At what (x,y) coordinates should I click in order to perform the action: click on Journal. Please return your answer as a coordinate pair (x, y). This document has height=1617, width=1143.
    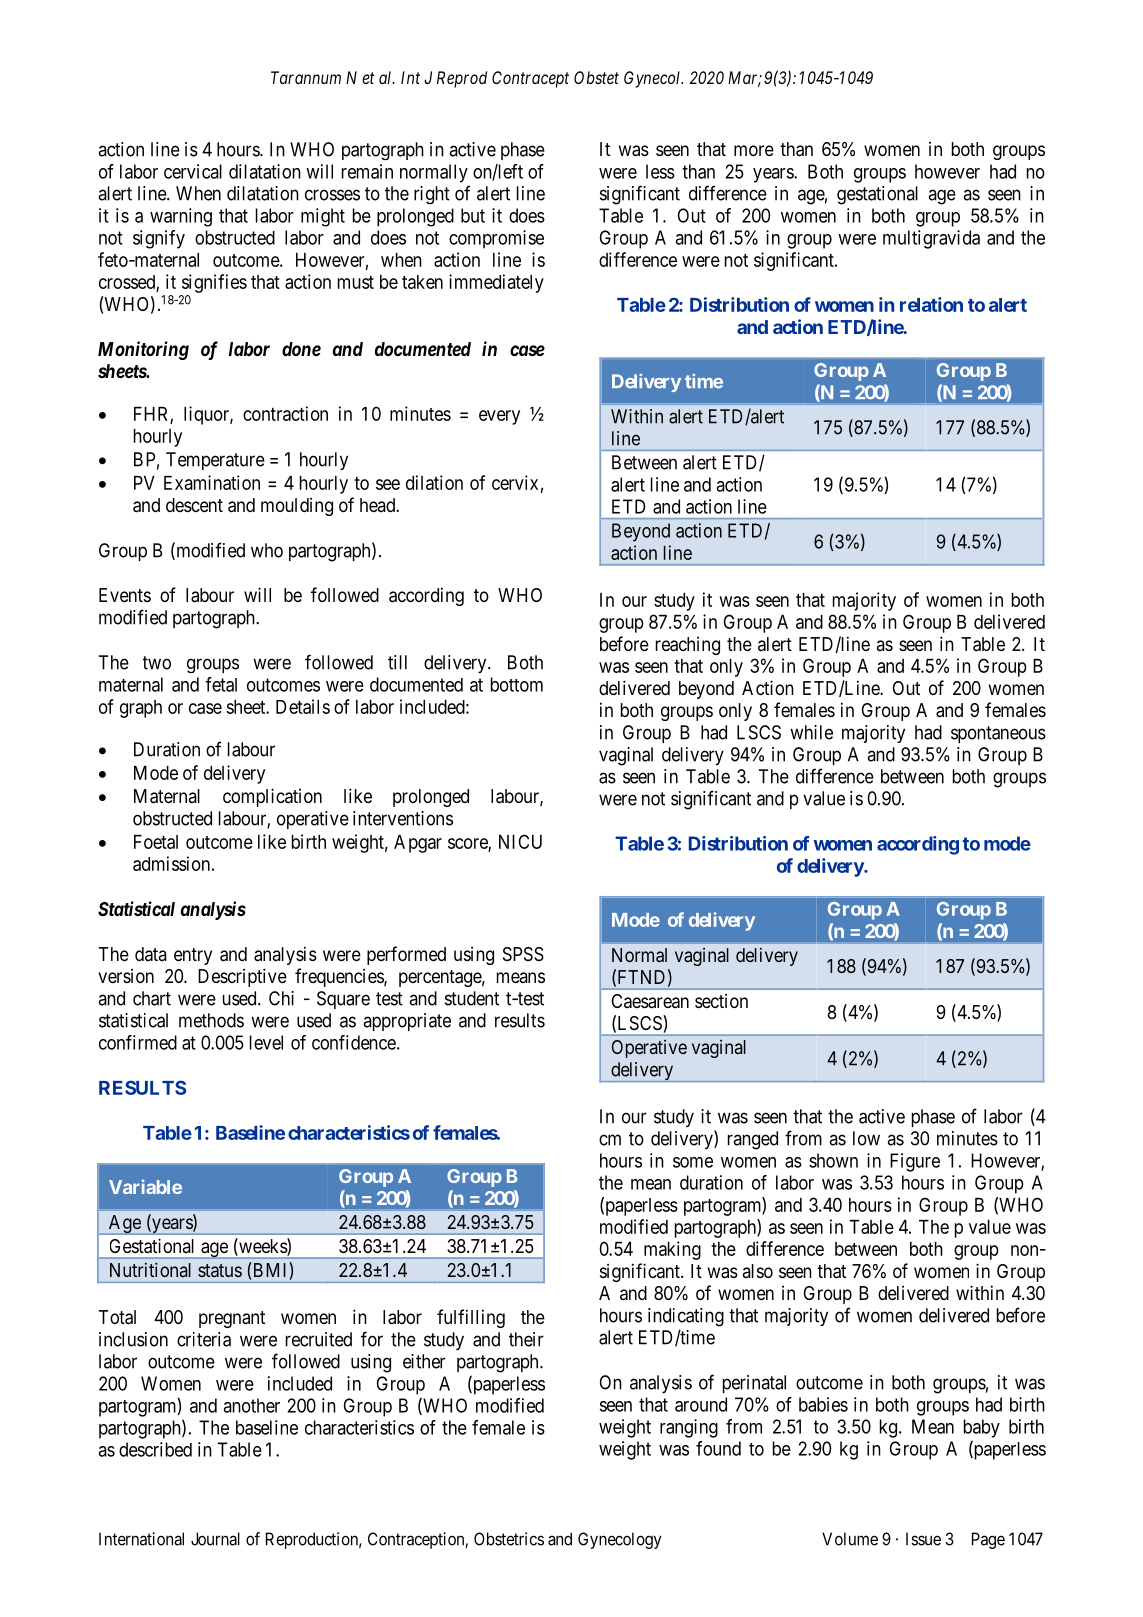
    Looking at the image, I should click on (215, 1539).
